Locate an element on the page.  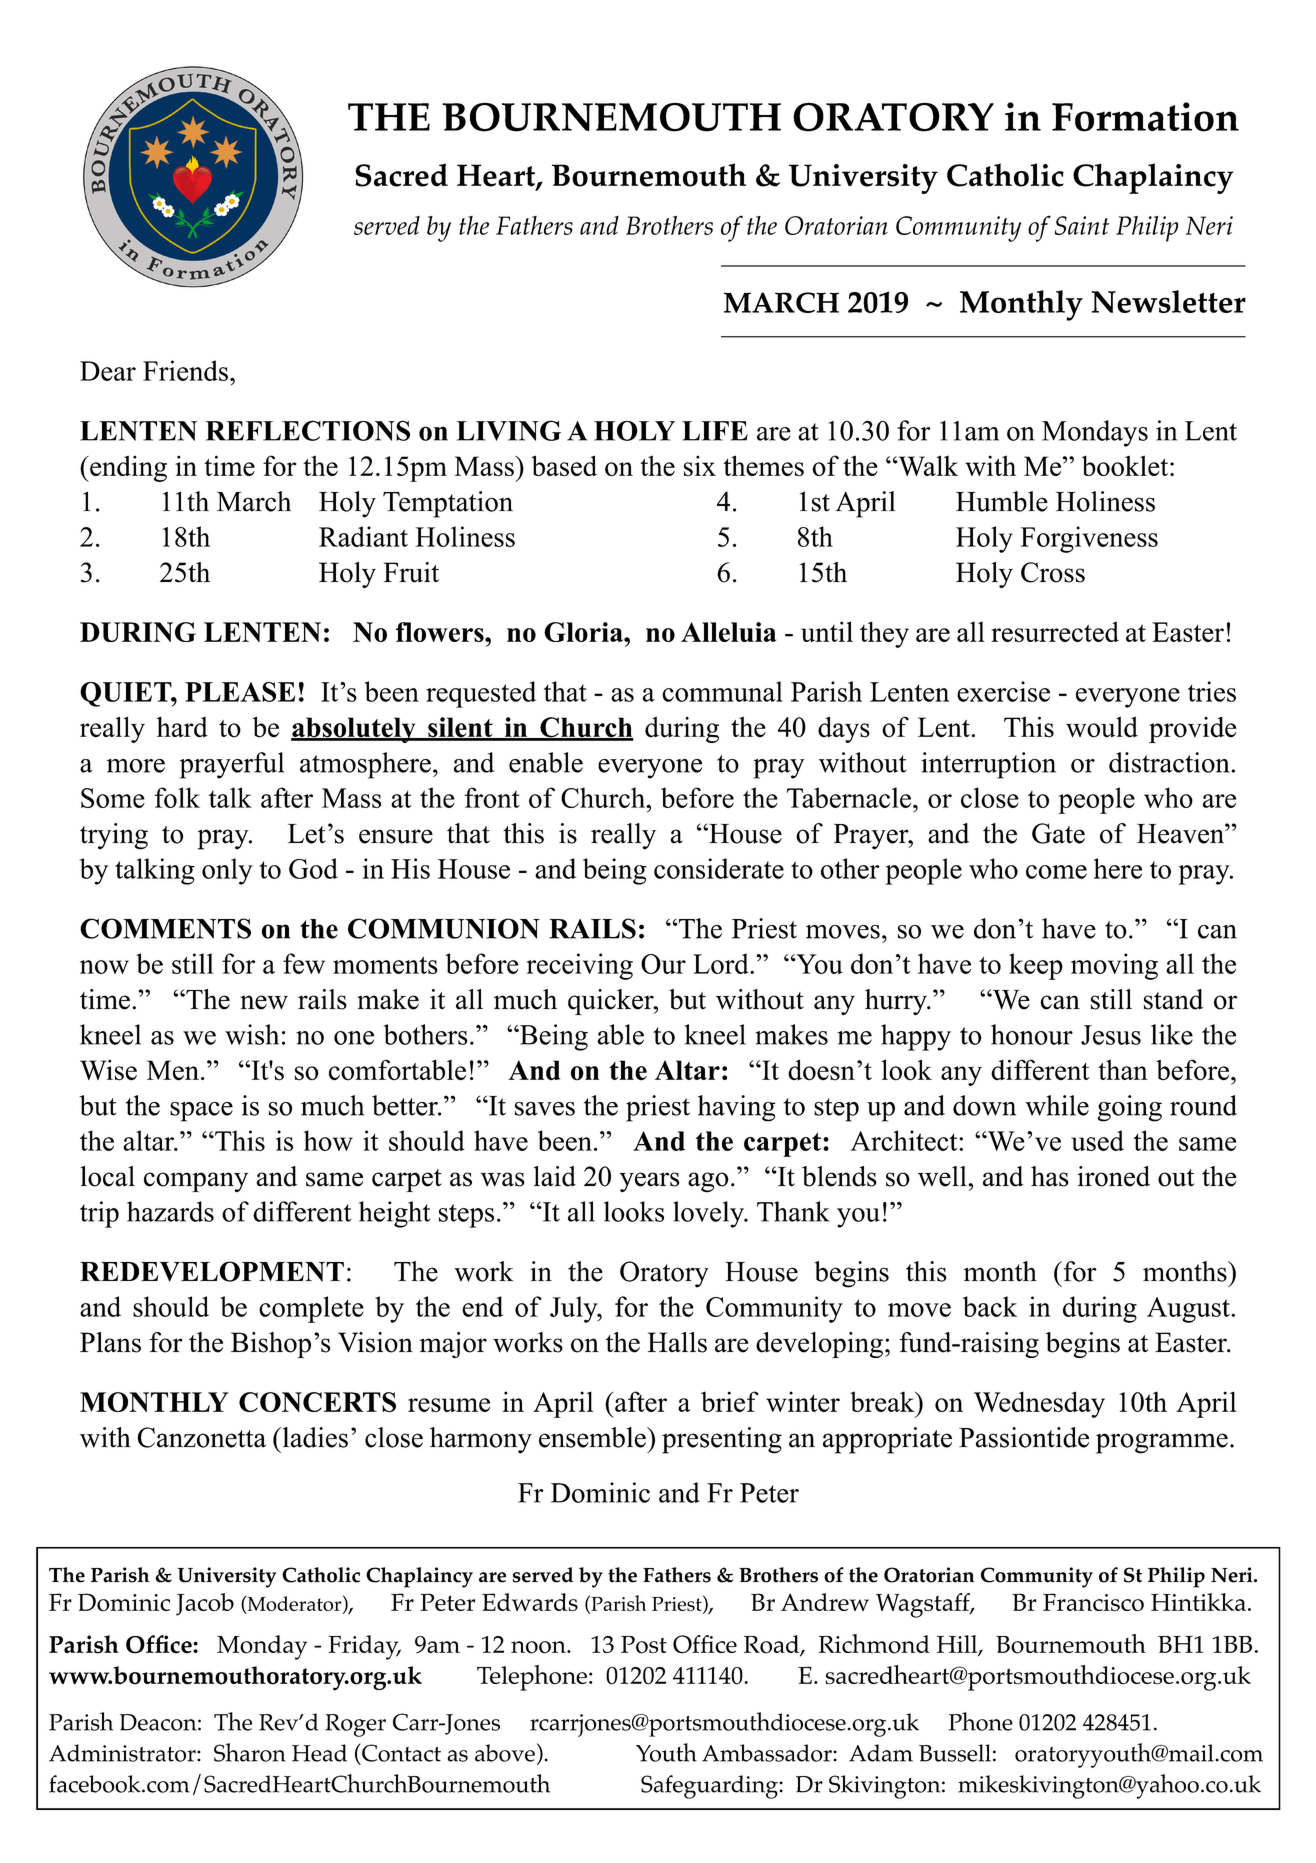
has is located at coordinates (1050, 1176).
